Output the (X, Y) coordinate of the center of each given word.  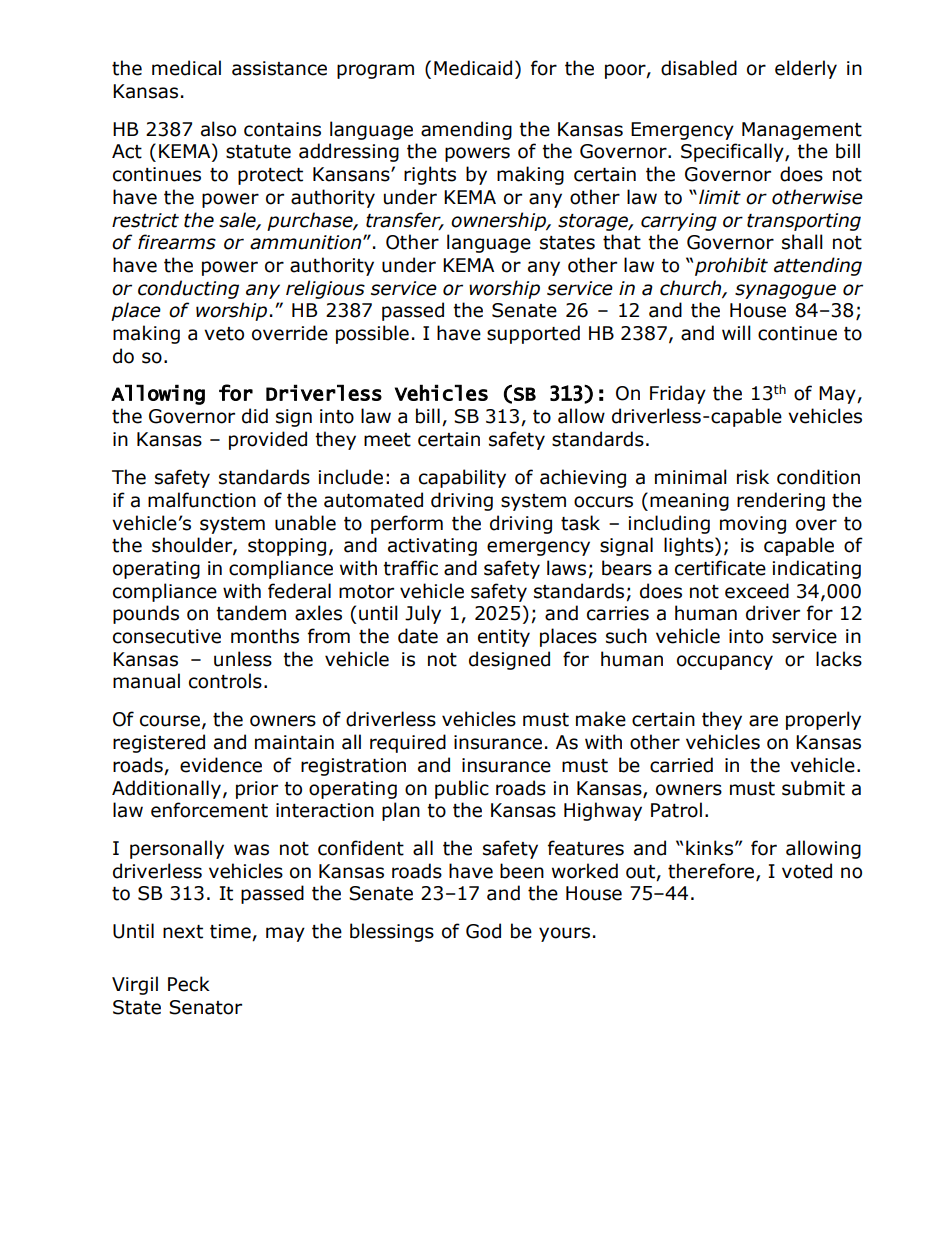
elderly (806, 69)
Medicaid (473, 68)
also (218, 129)
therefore (712, 871)
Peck (189, 984)
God (483, 931)
